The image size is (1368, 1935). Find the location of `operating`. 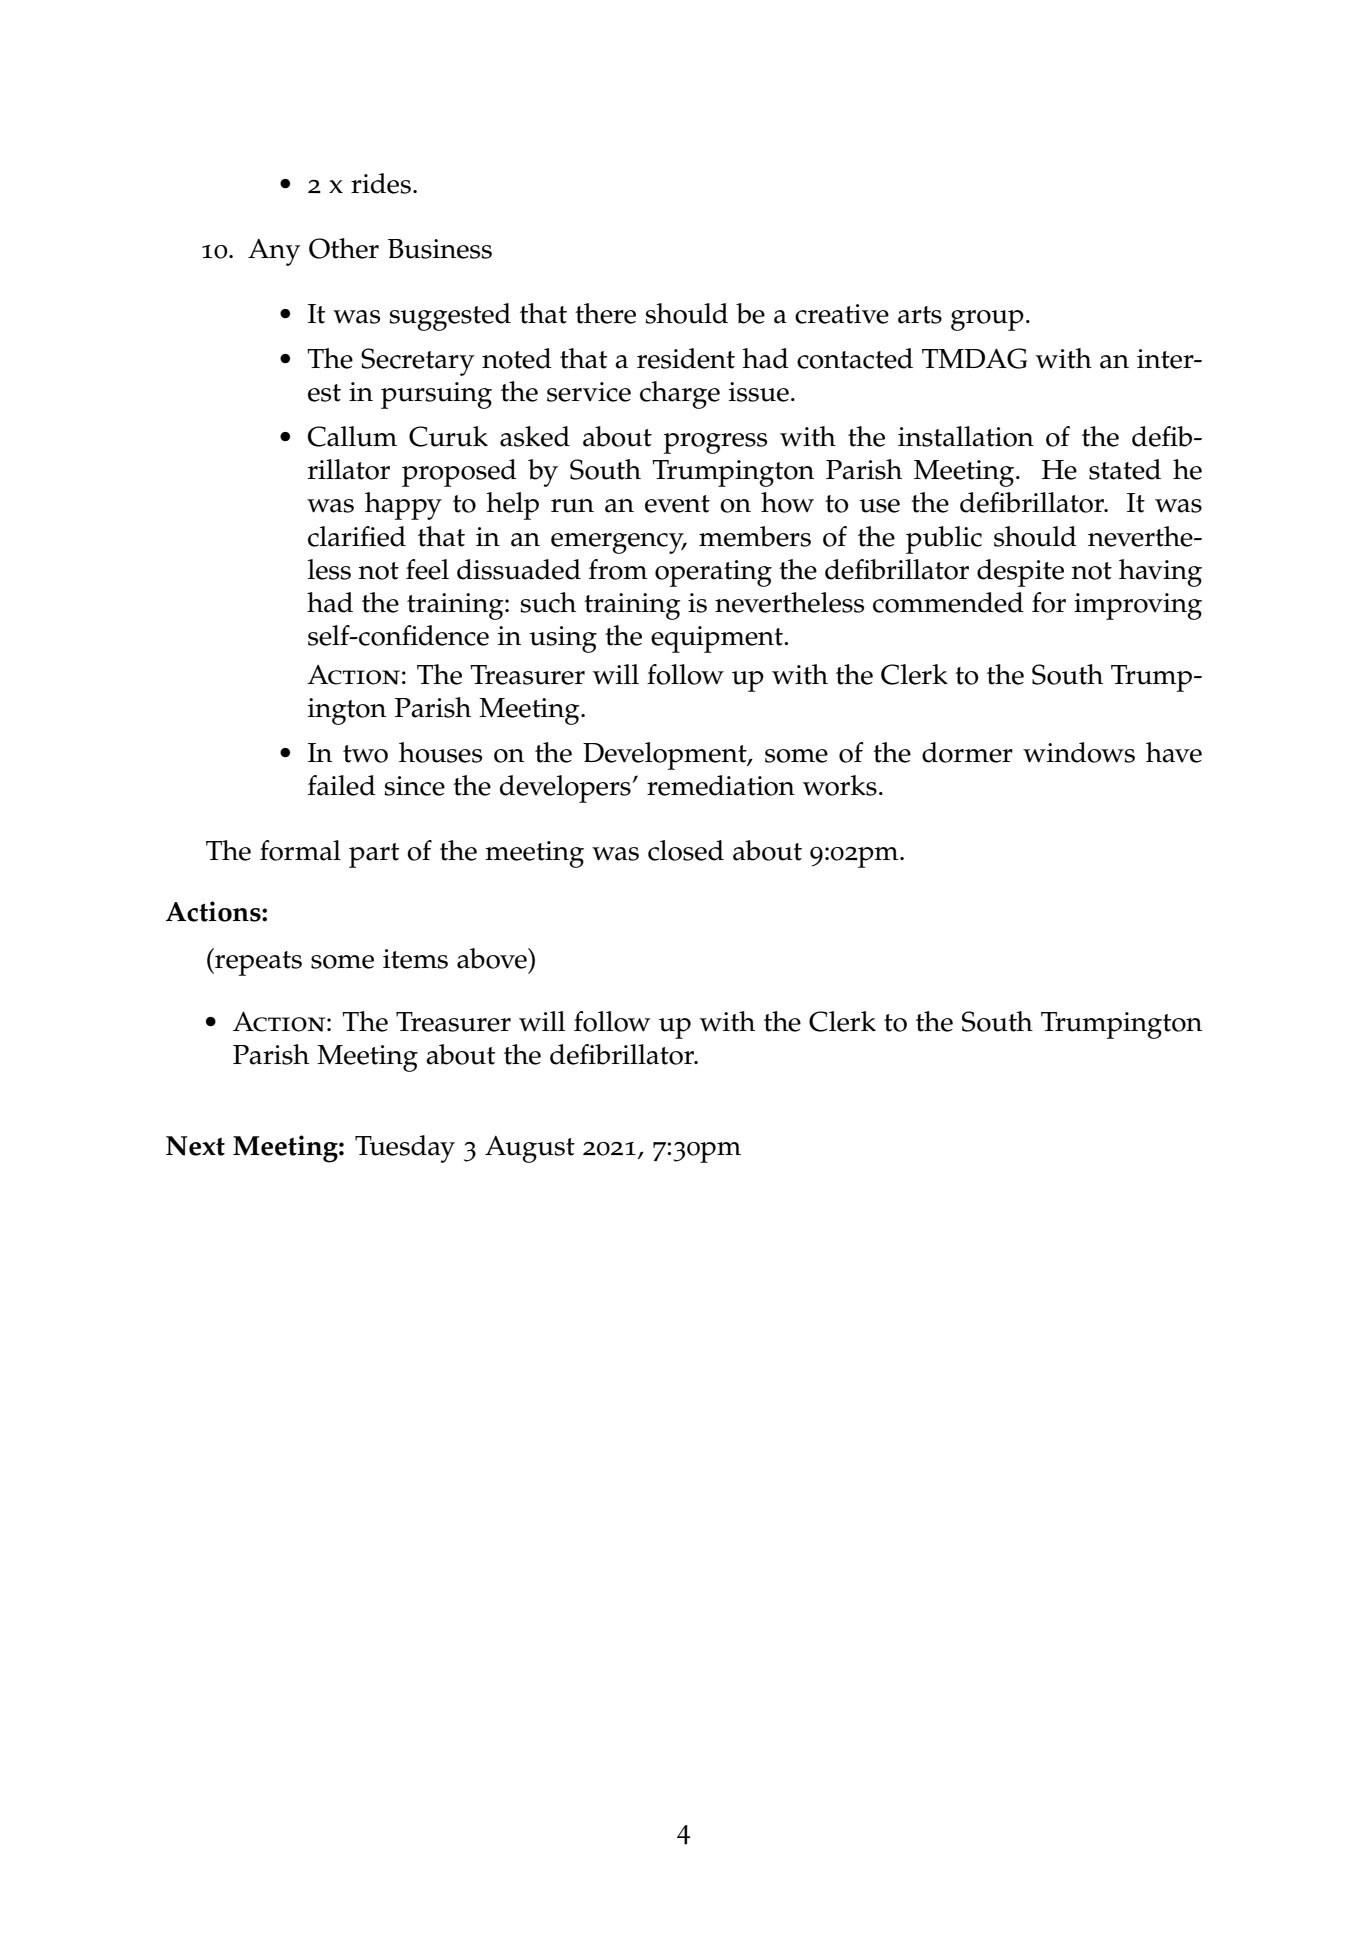

operating is located at coordinates (713, 573).
